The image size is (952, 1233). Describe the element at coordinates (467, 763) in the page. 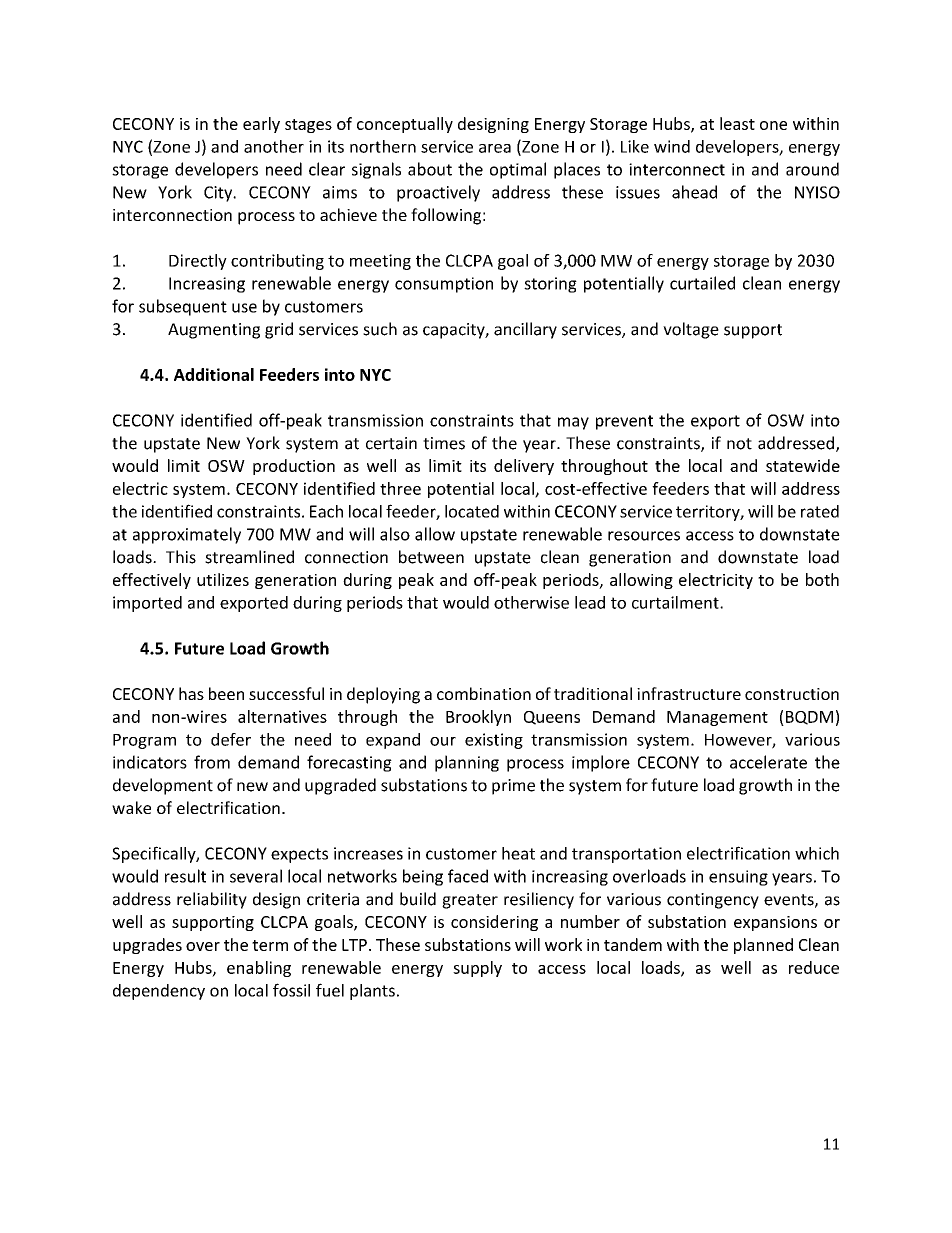

I see `planning` at that location.
